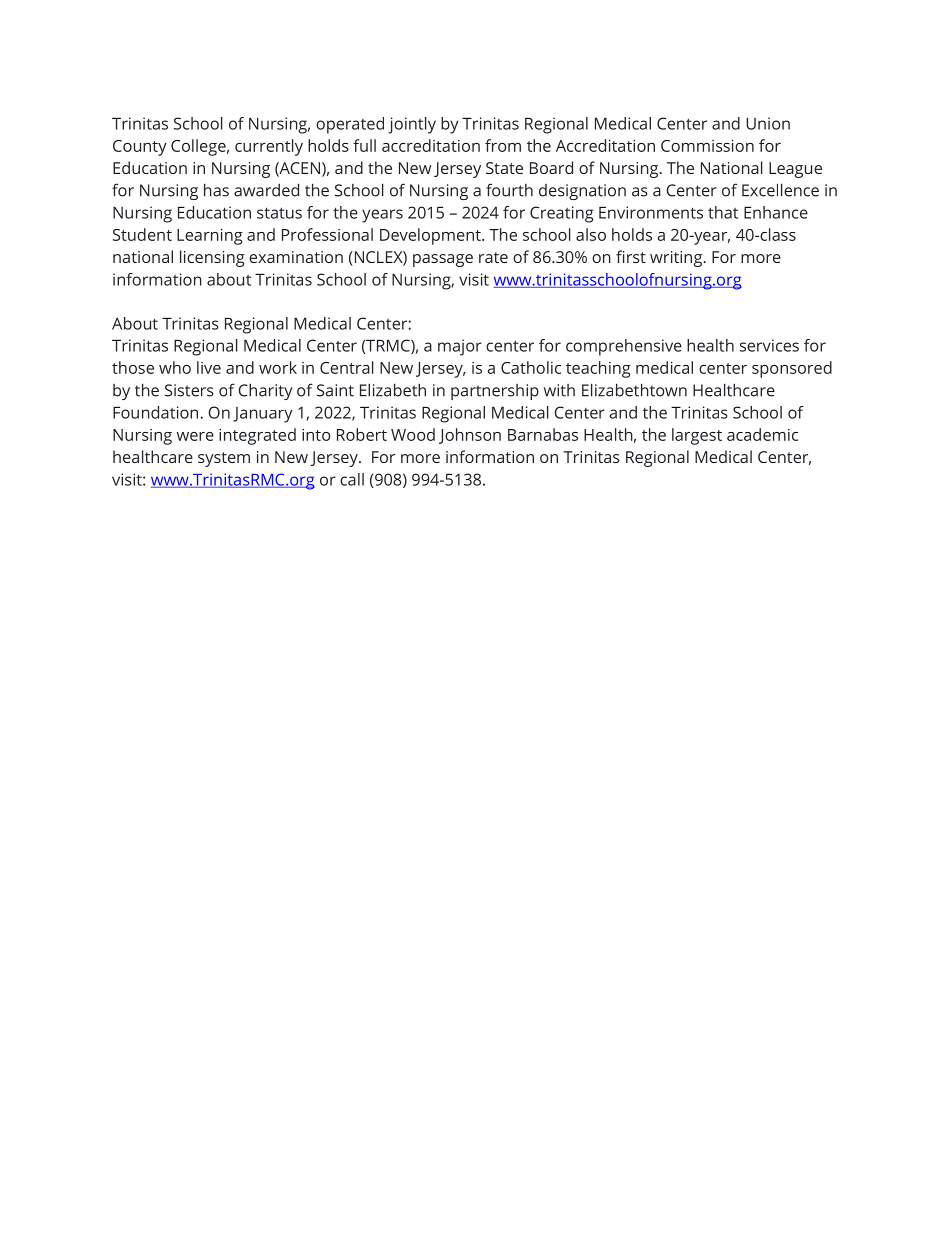 Image resolution: width=952 pixels, height=1233 pixels. Describe the element at coordinates (352, 479) in the screenshot. I see `call` at that location.
